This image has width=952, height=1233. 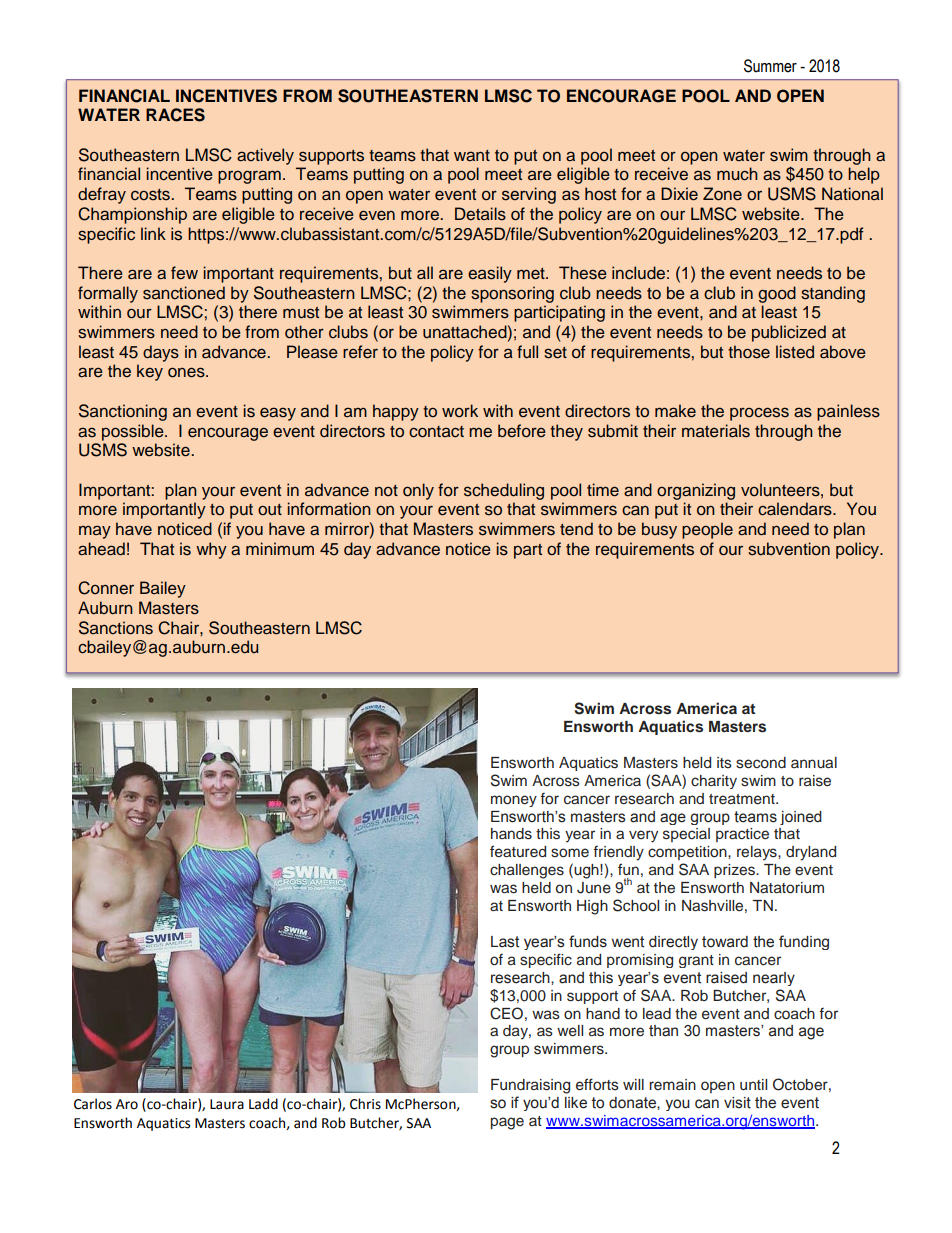 I want to click on Laura, so click(x=227, y=1104).
